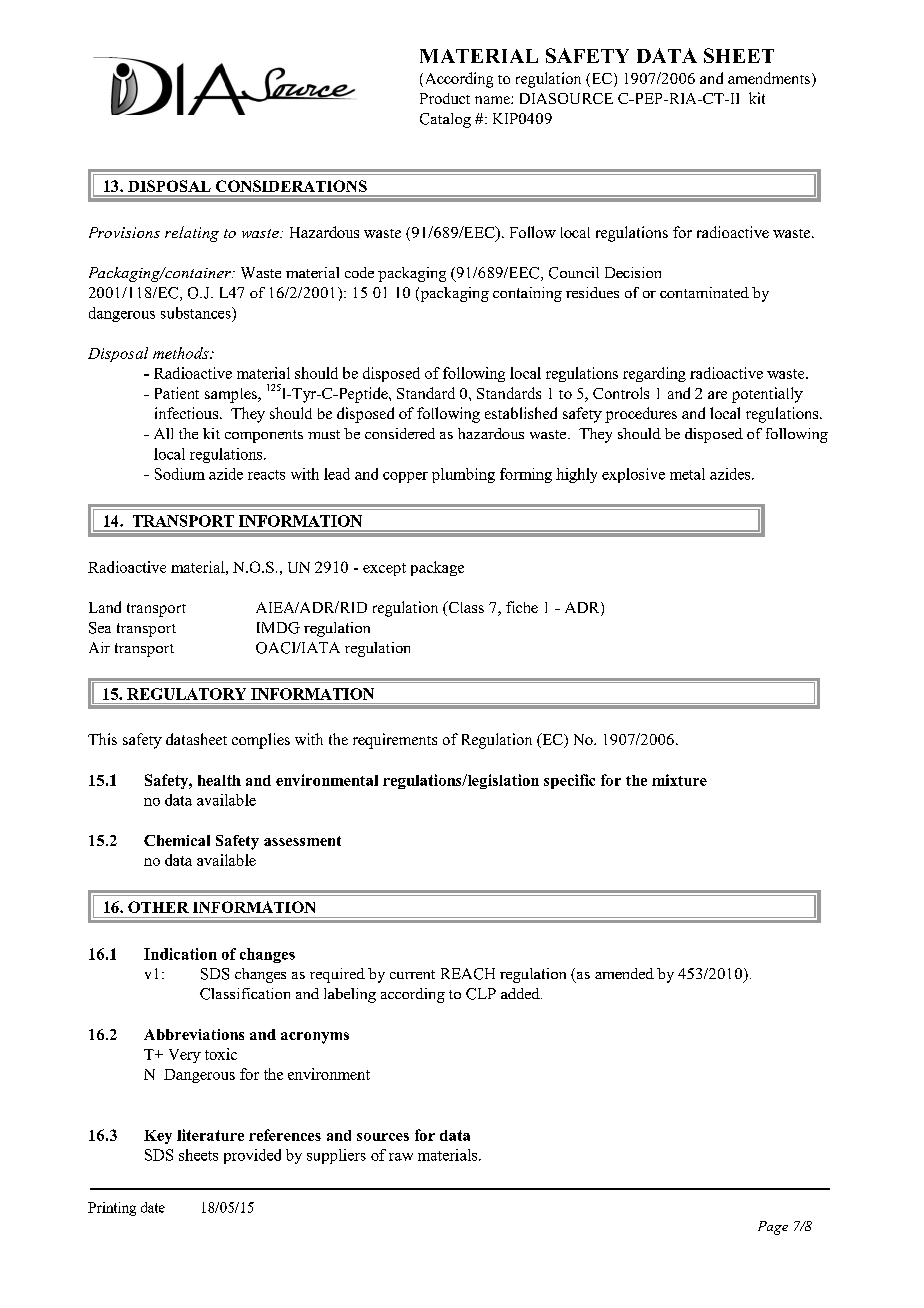 The height and width of the page is (1308, 924). Describe the element at coordinates (395, 741) in the page. I see `requirements` at that location.
